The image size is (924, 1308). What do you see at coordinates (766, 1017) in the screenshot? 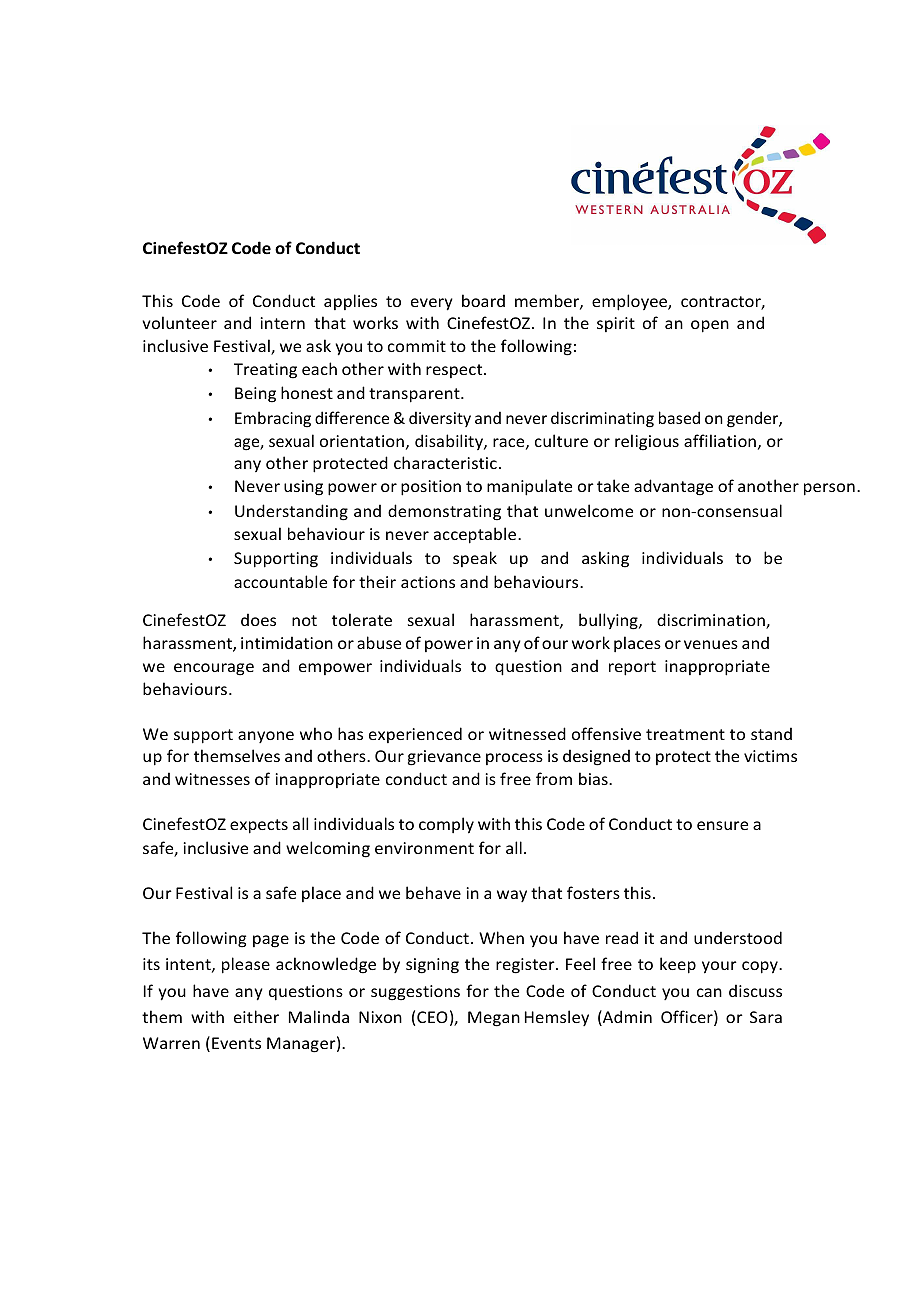
I see `Sara` at bounding box center [766, 1017].
